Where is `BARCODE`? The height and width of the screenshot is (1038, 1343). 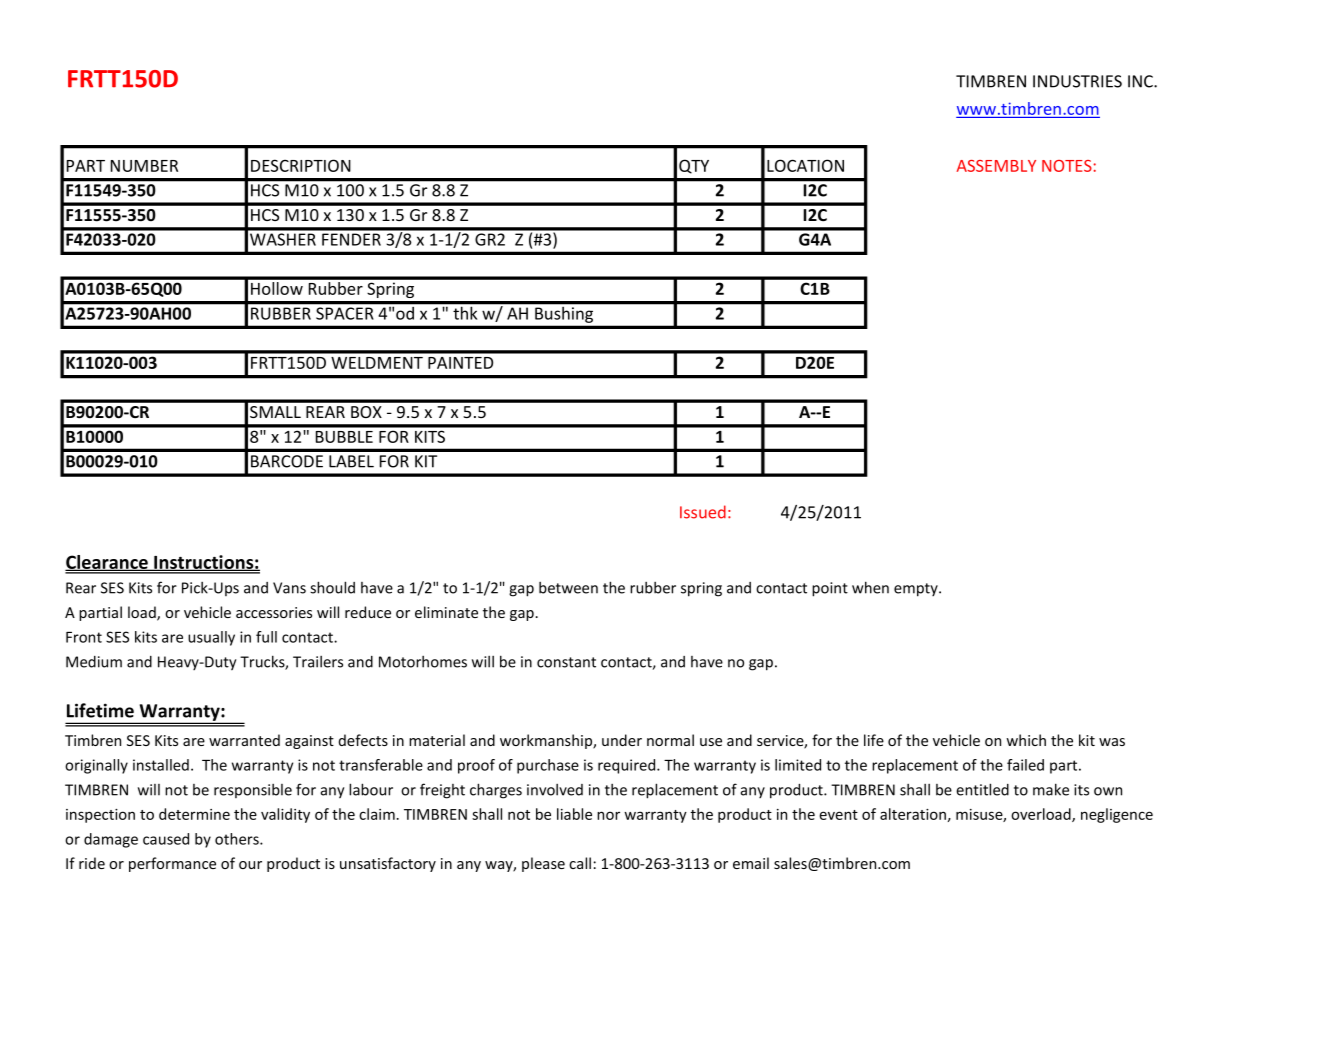
BARCODE is located at coordinates (287, 461).
